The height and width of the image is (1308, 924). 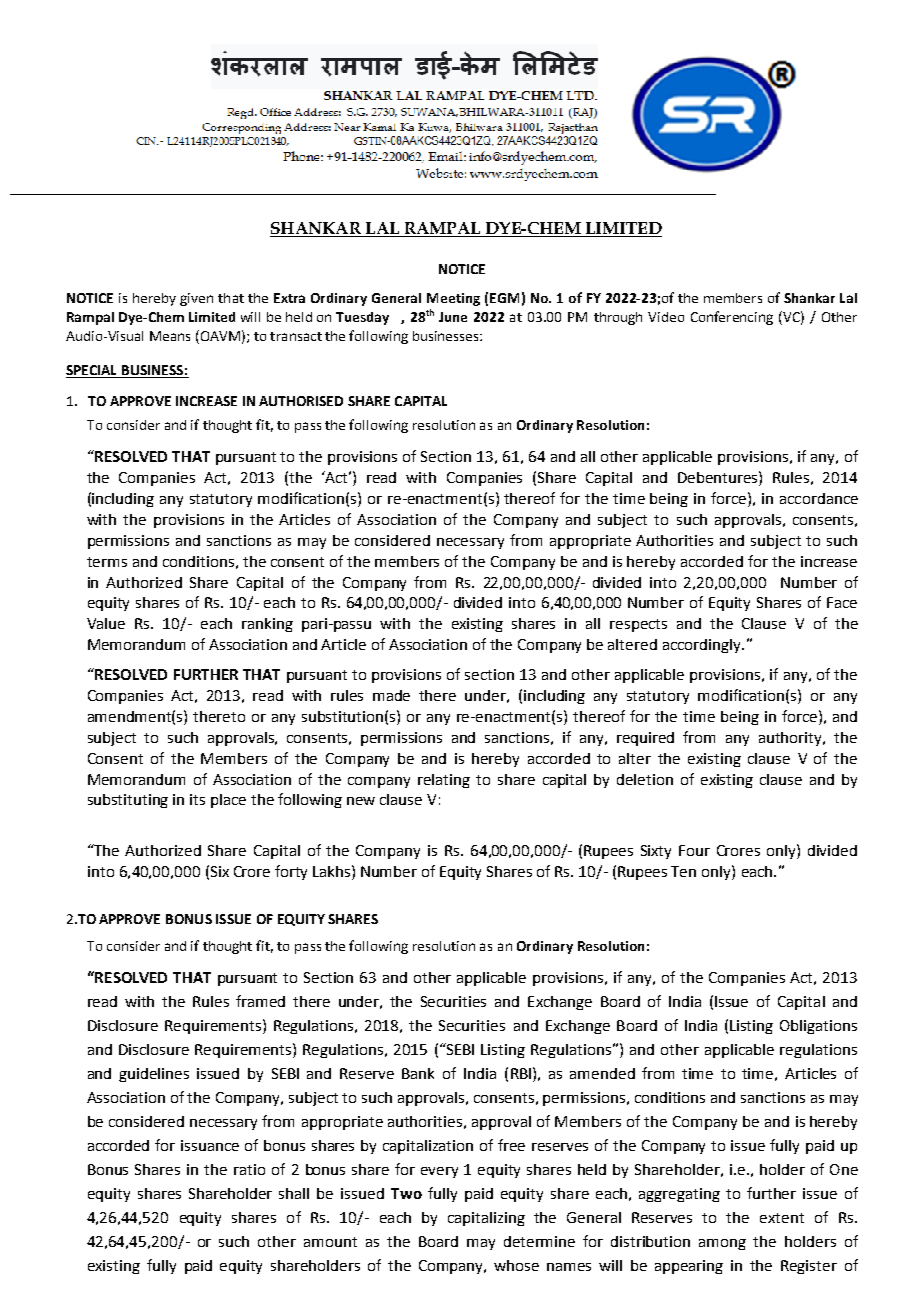 What do you see at coordinates (170, 336) in the image?
I see `Means` at bounding box center [170, 336].
